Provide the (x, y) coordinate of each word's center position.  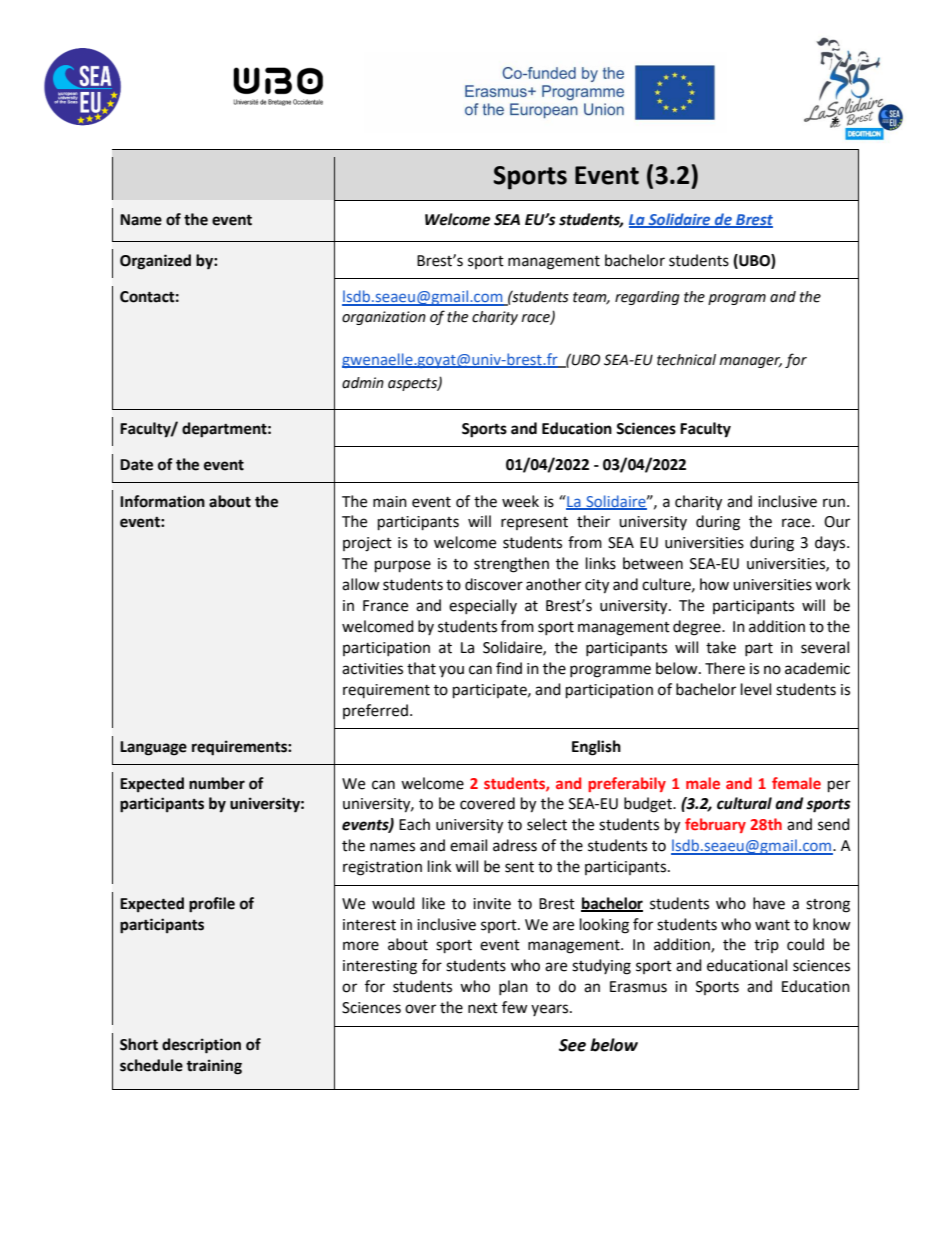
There (725, 668)
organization (384, 318)
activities (372, 669)
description (201, 1046)
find (509, 668)
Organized (155, 262)
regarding (647, 298)
